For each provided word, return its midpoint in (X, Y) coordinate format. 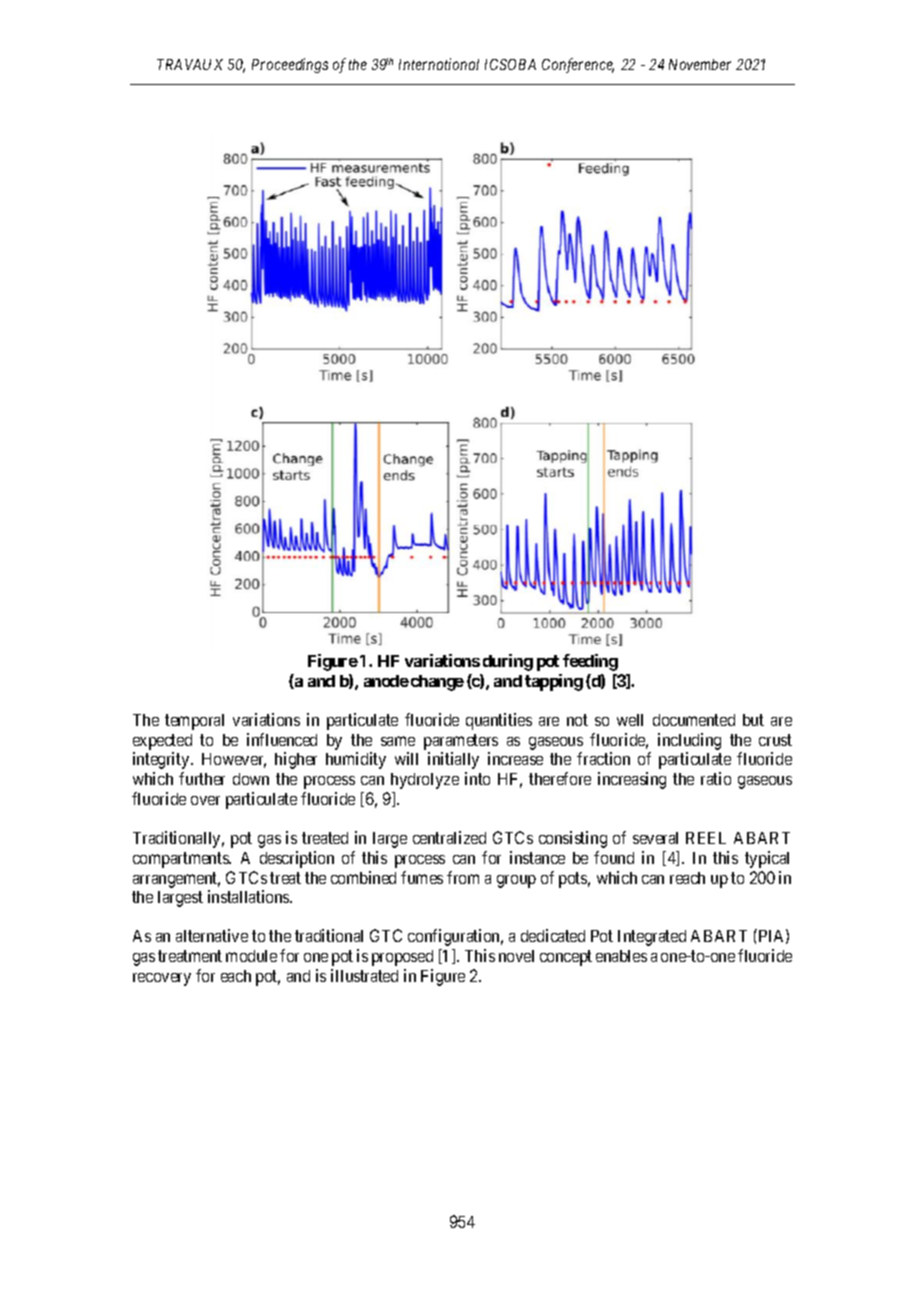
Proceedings (290, 65)
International (439, 64)
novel (516, 956)
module (251, 956)
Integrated (652, 938)
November (700, 64)
